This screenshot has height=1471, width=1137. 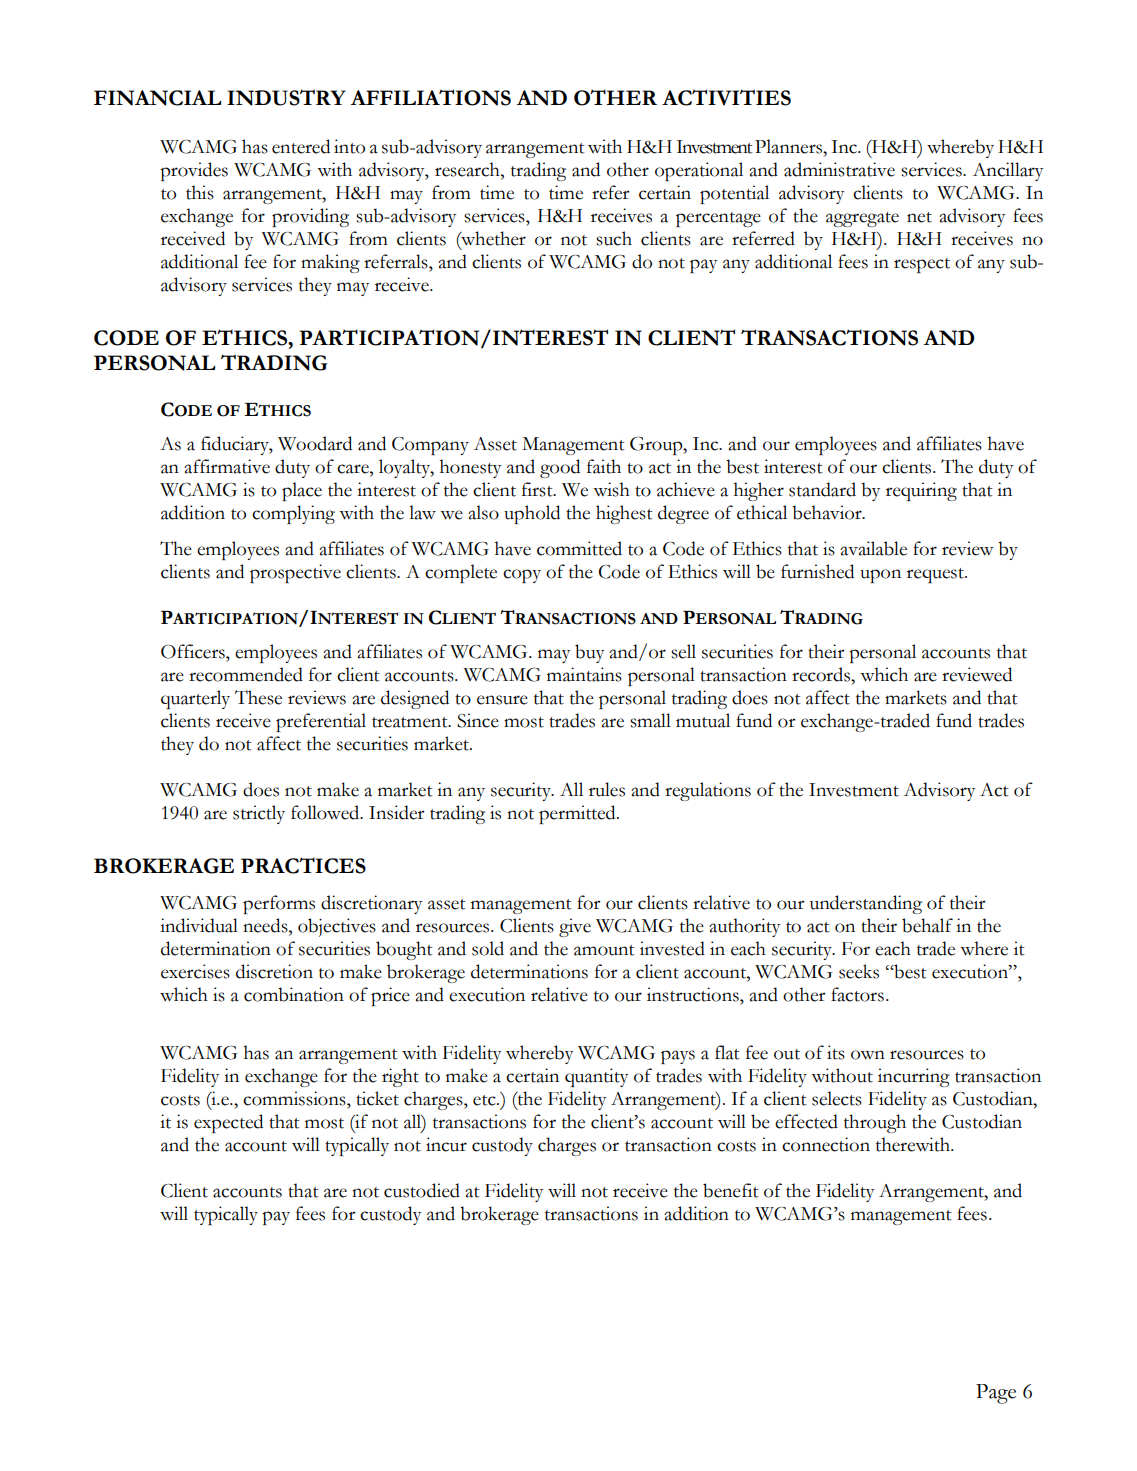 What do you see at coordinates (301, 146) in the screenshot?
I see `entered` at bounding box center [301, 146].
